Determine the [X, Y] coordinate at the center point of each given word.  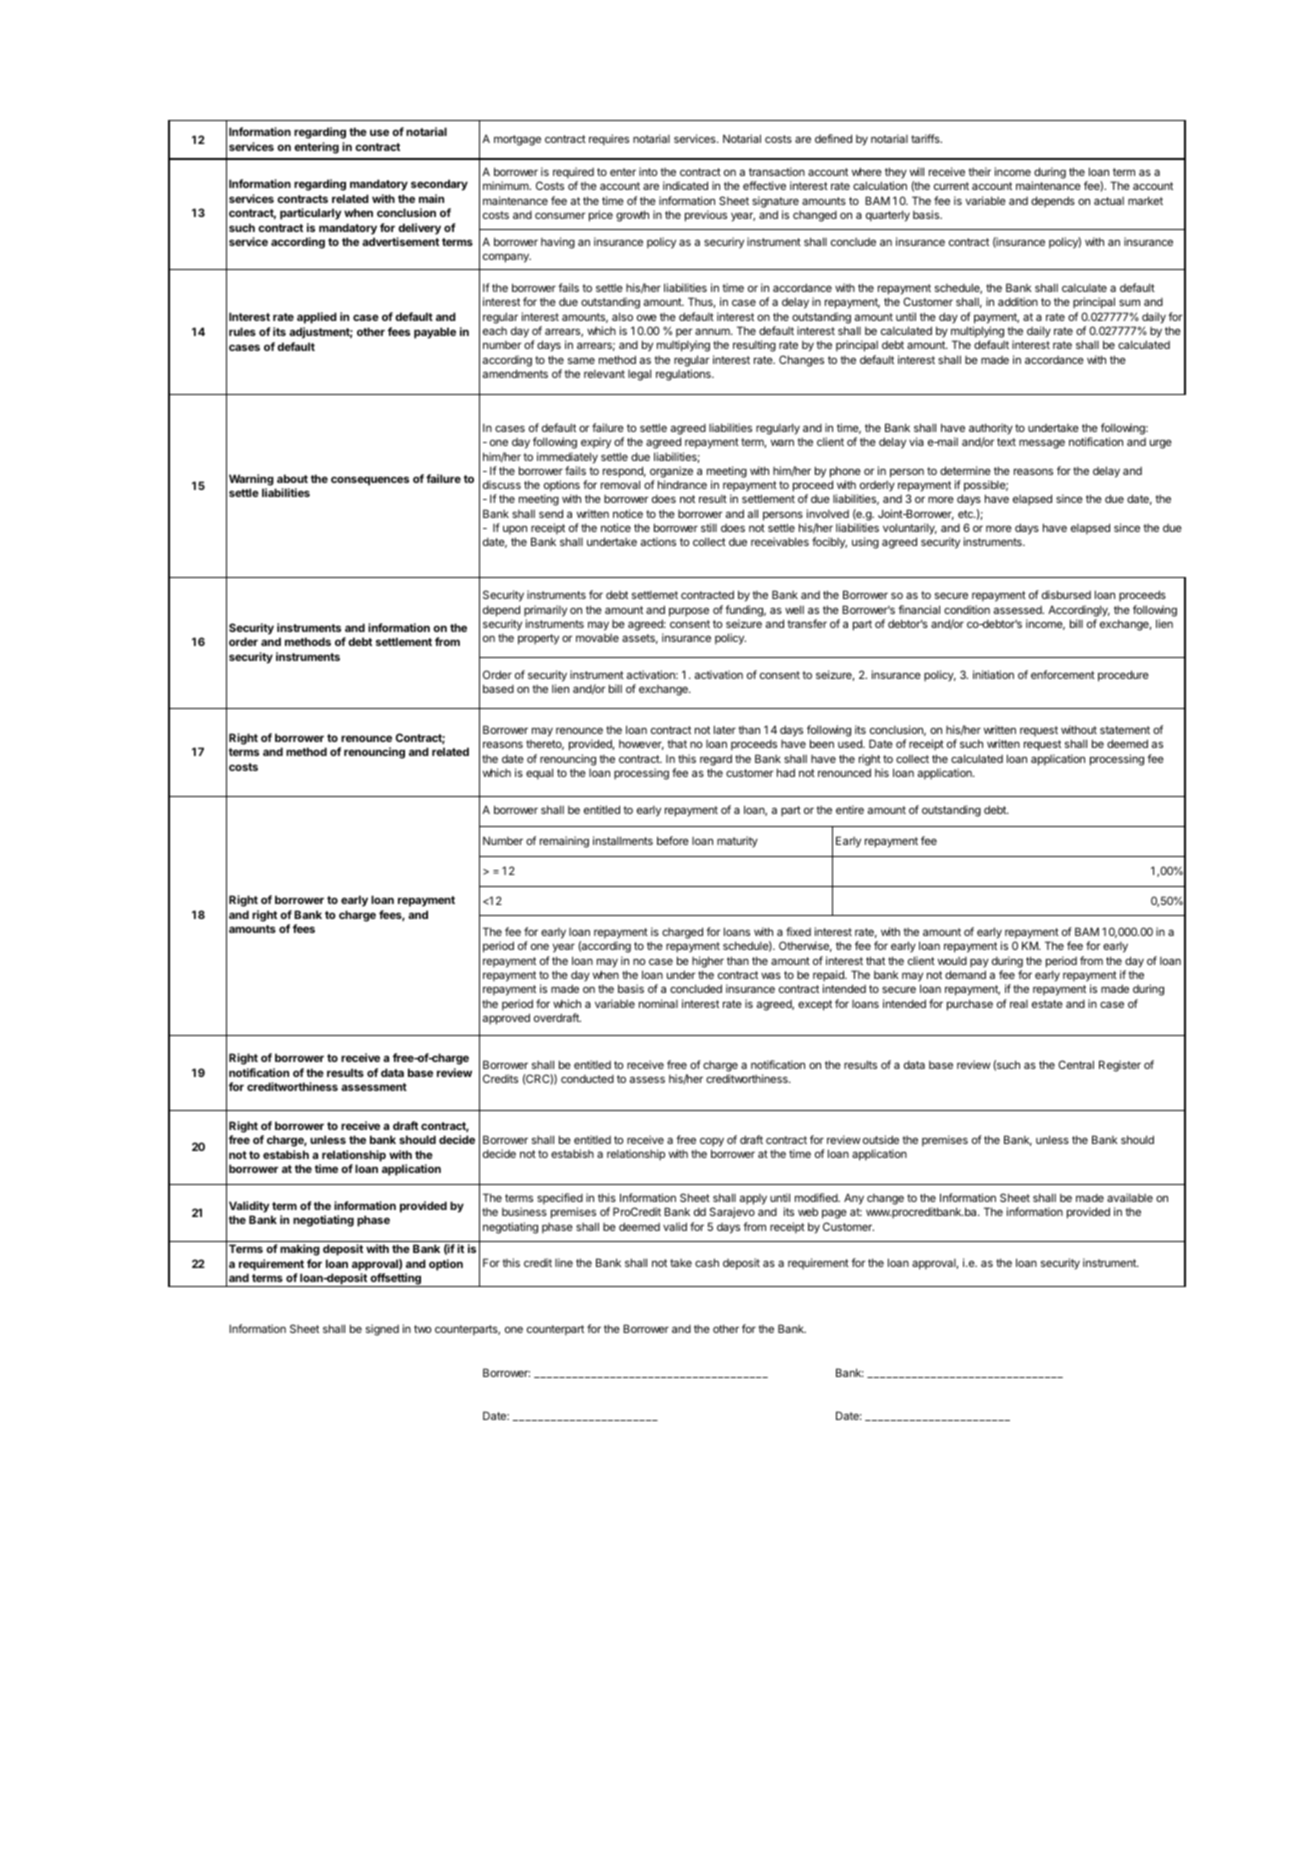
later [725, 729]
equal [539, 774]
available [1130, 1197]
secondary [439, 185]
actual [1109, 201]
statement [1125, 730]
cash [707, 1262]
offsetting [395, 1280]
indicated [685, 185]
